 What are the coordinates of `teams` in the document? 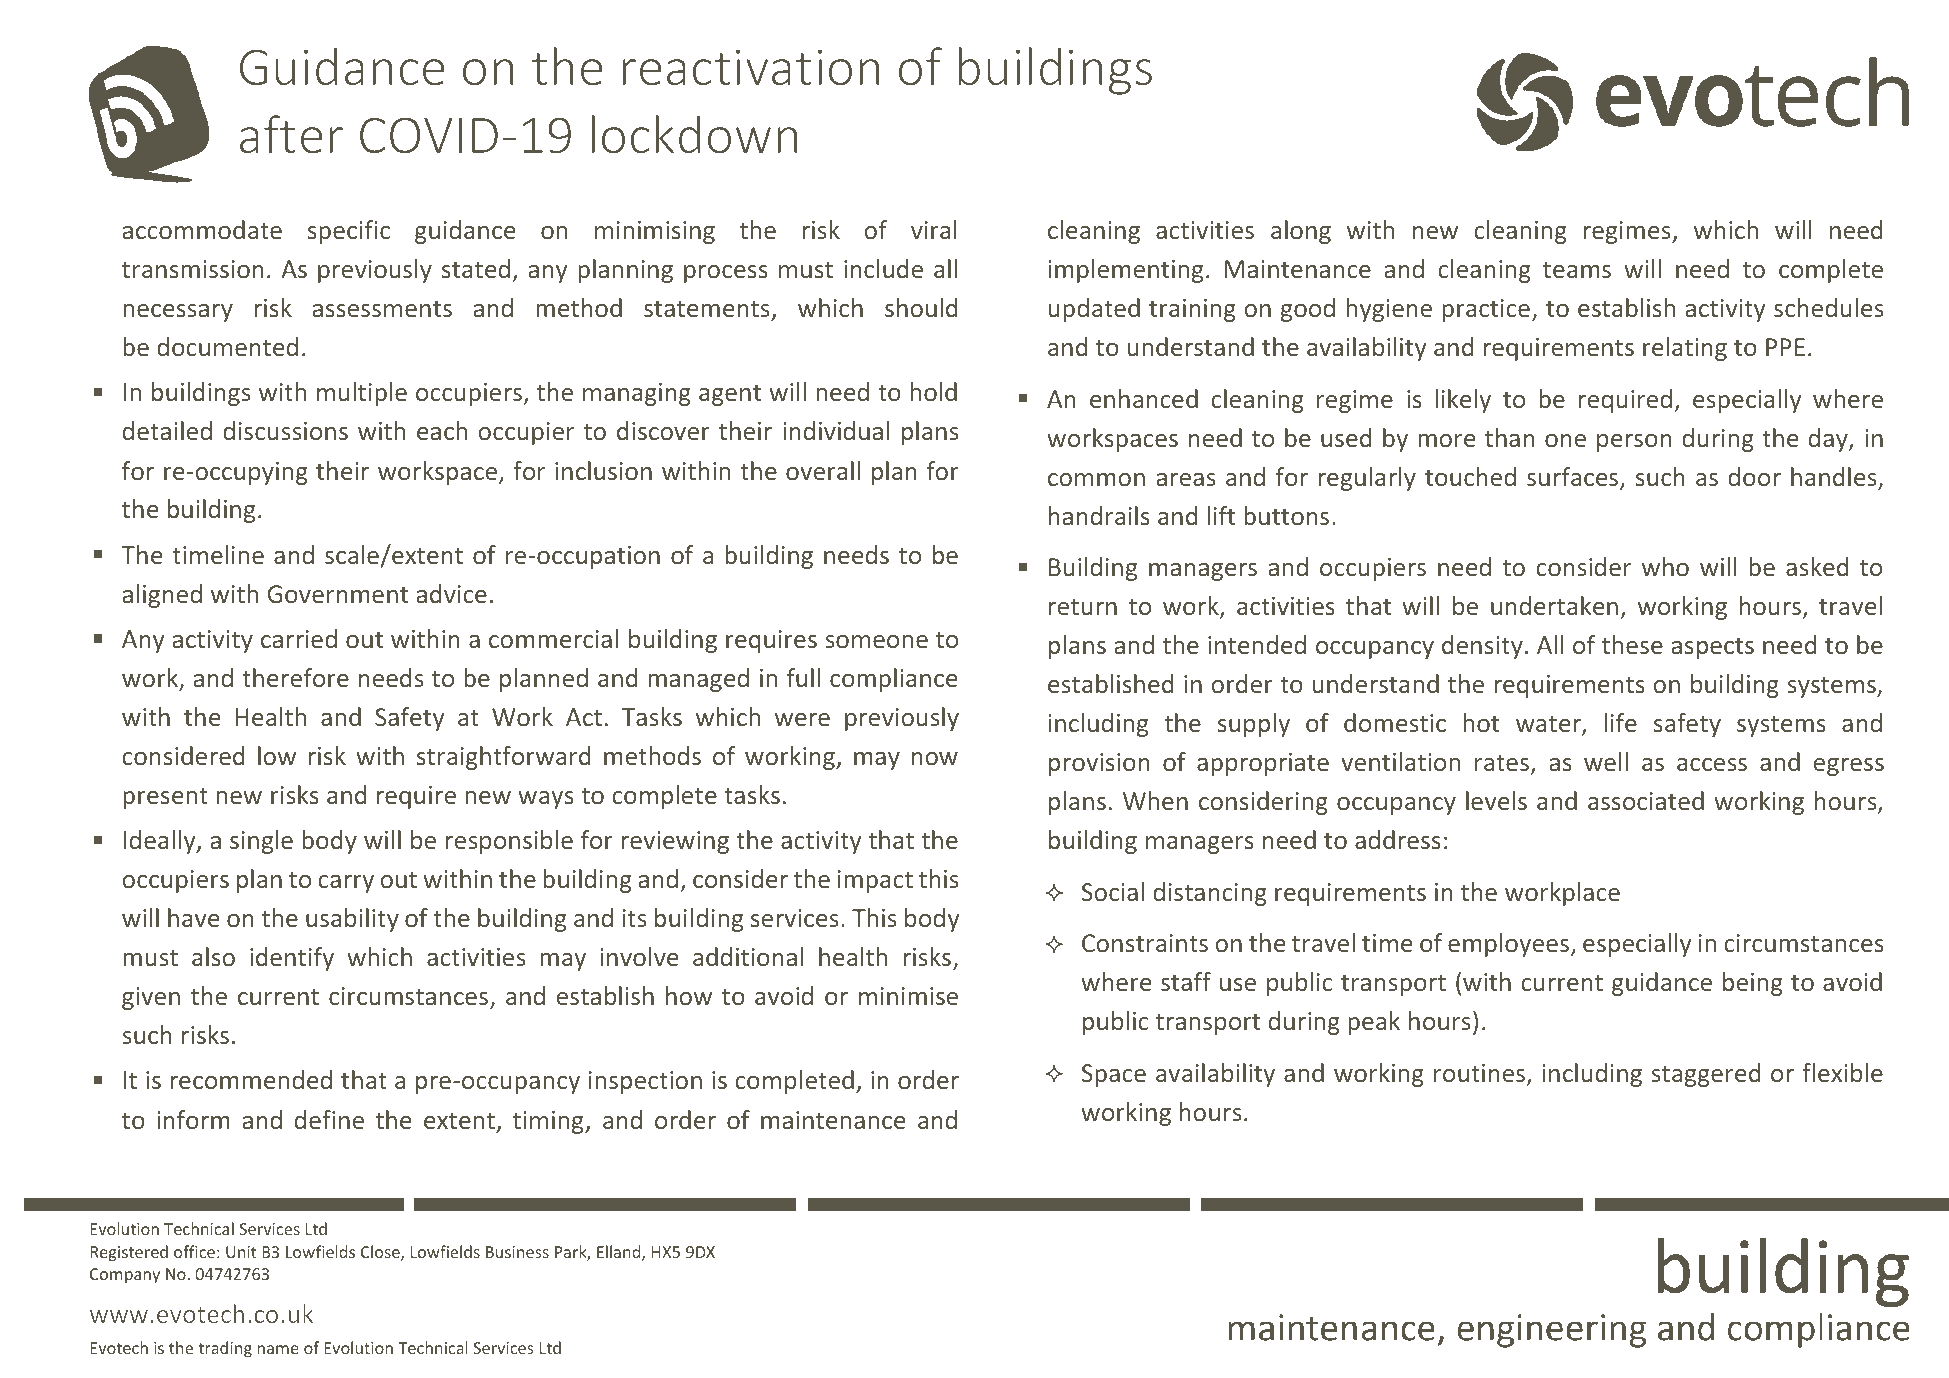 It's located at (1577, 270).
